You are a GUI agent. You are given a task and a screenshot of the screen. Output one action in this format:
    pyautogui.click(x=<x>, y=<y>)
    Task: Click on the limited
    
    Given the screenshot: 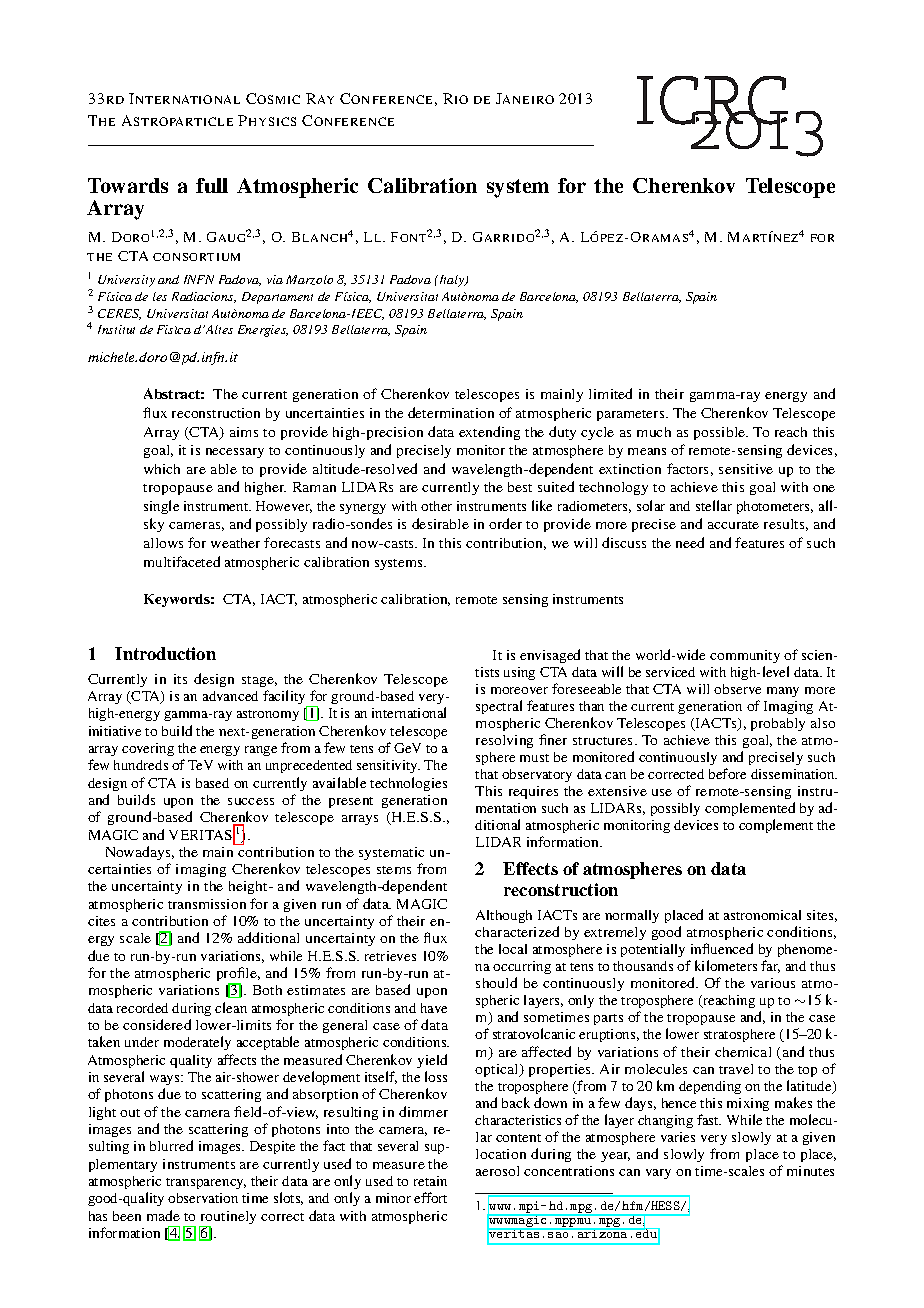 What is the action you would take?
    pyautogui.click(x=610, y=393)
